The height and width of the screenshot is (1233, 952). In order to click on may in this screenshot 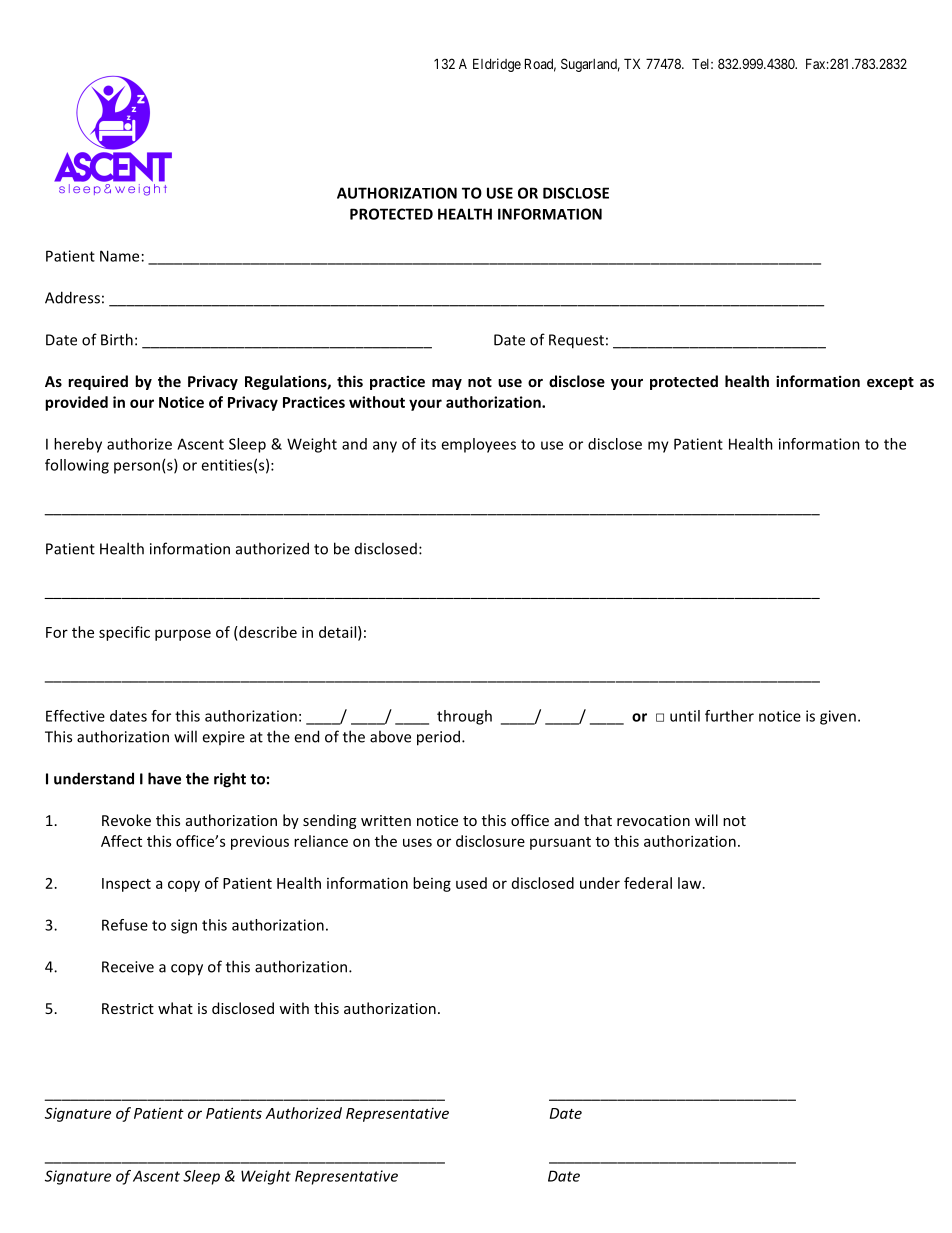, I will do `click(447, 384)`.
